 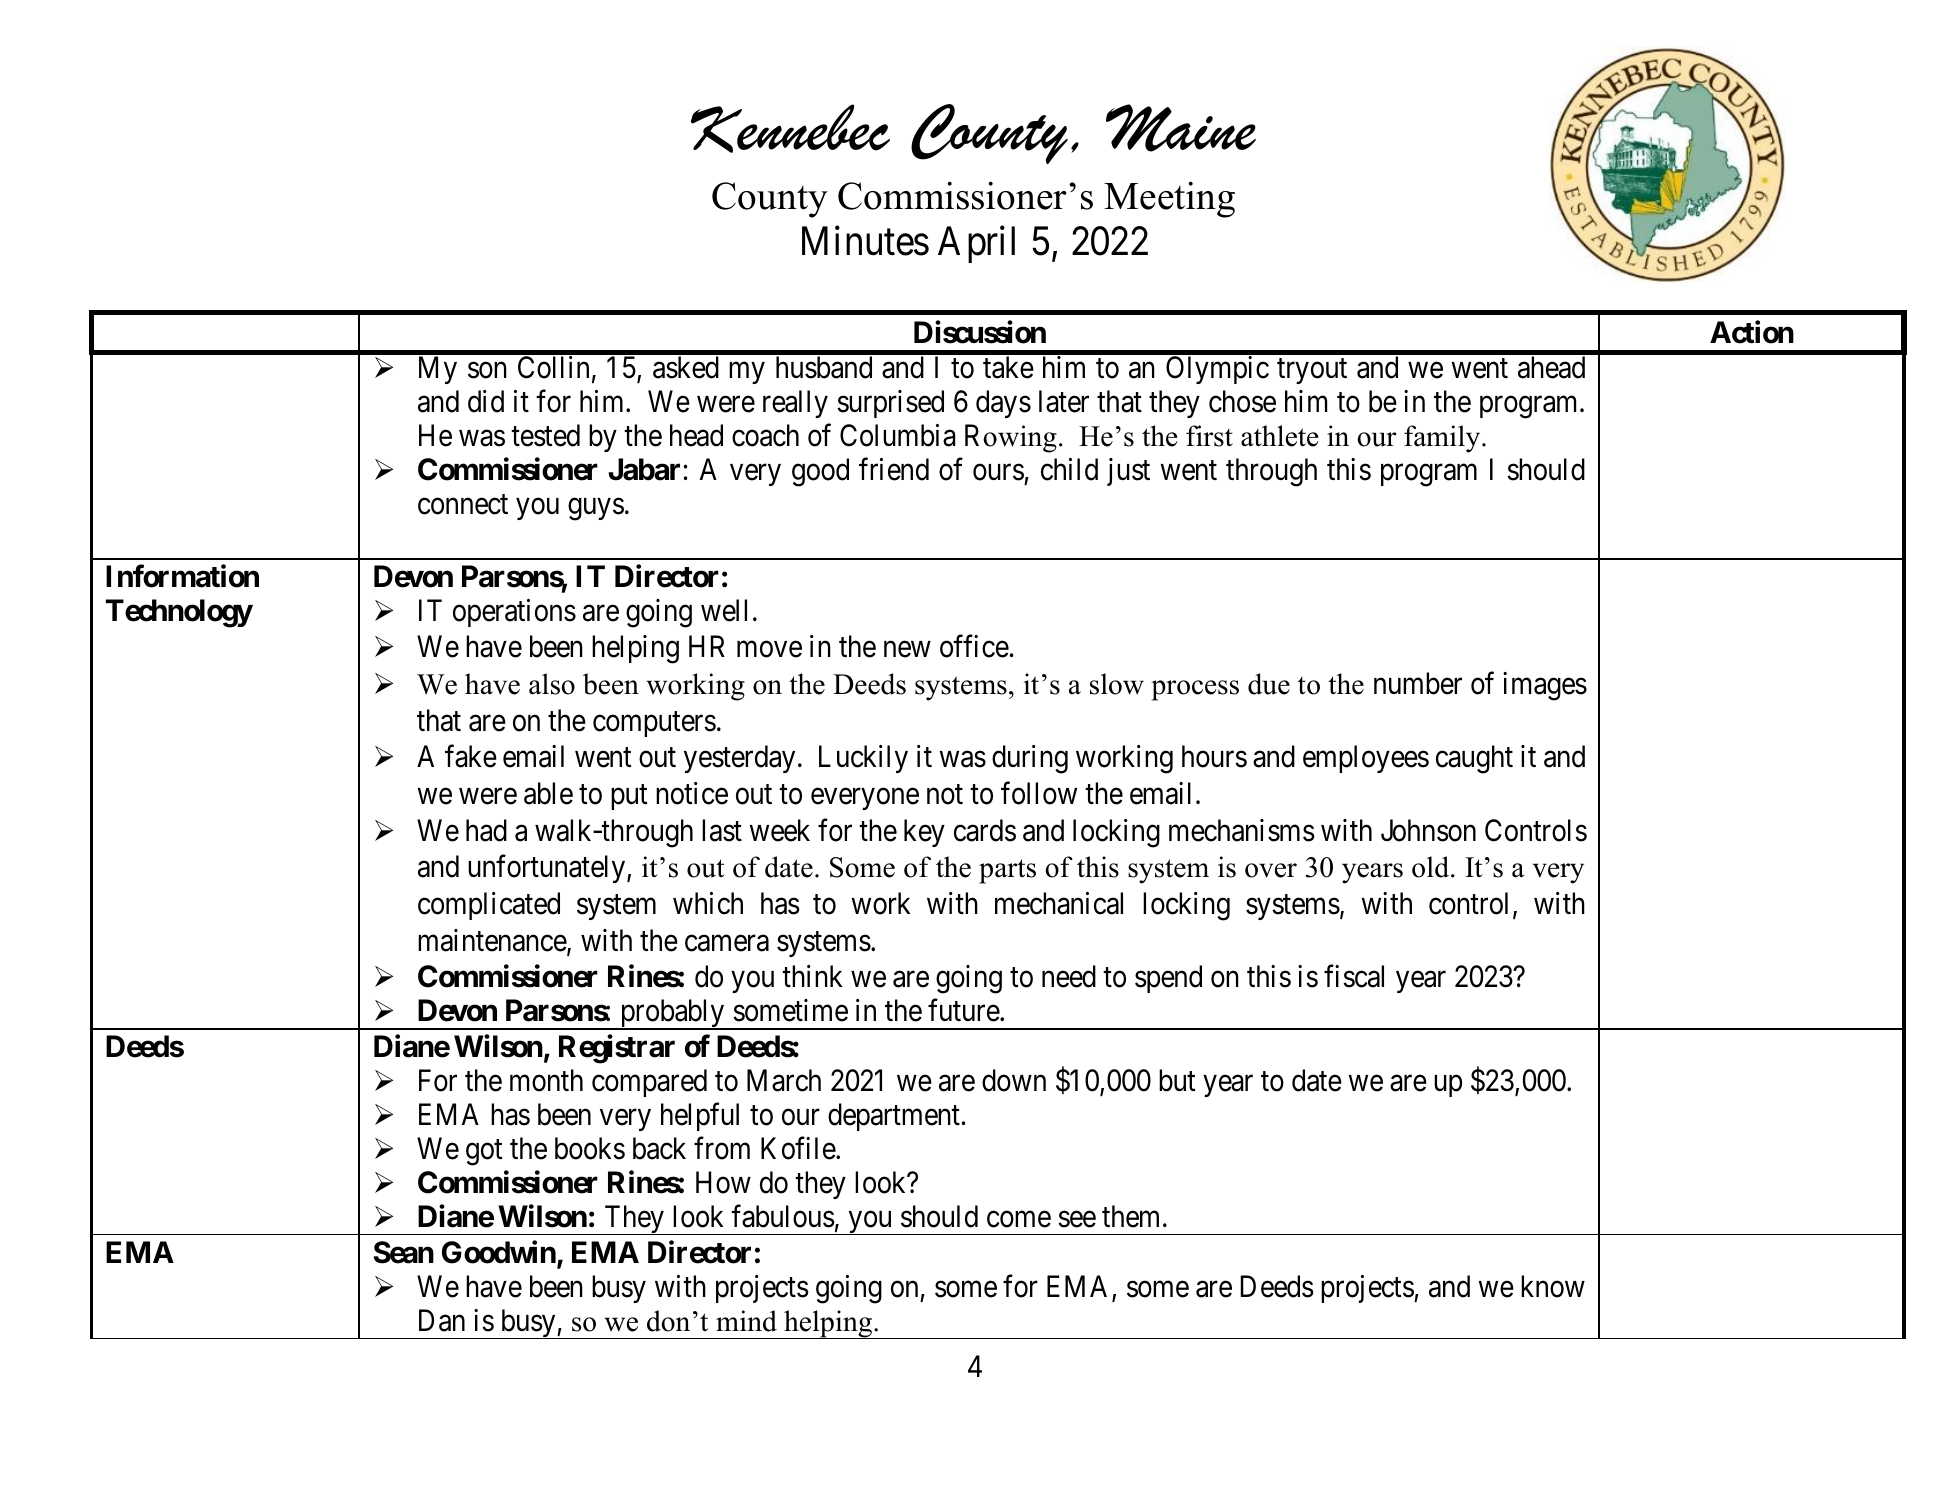 What do you see at coordinates (1432, 867) in the screenshot?
I see `old` at bounding box center [1432, 867].
